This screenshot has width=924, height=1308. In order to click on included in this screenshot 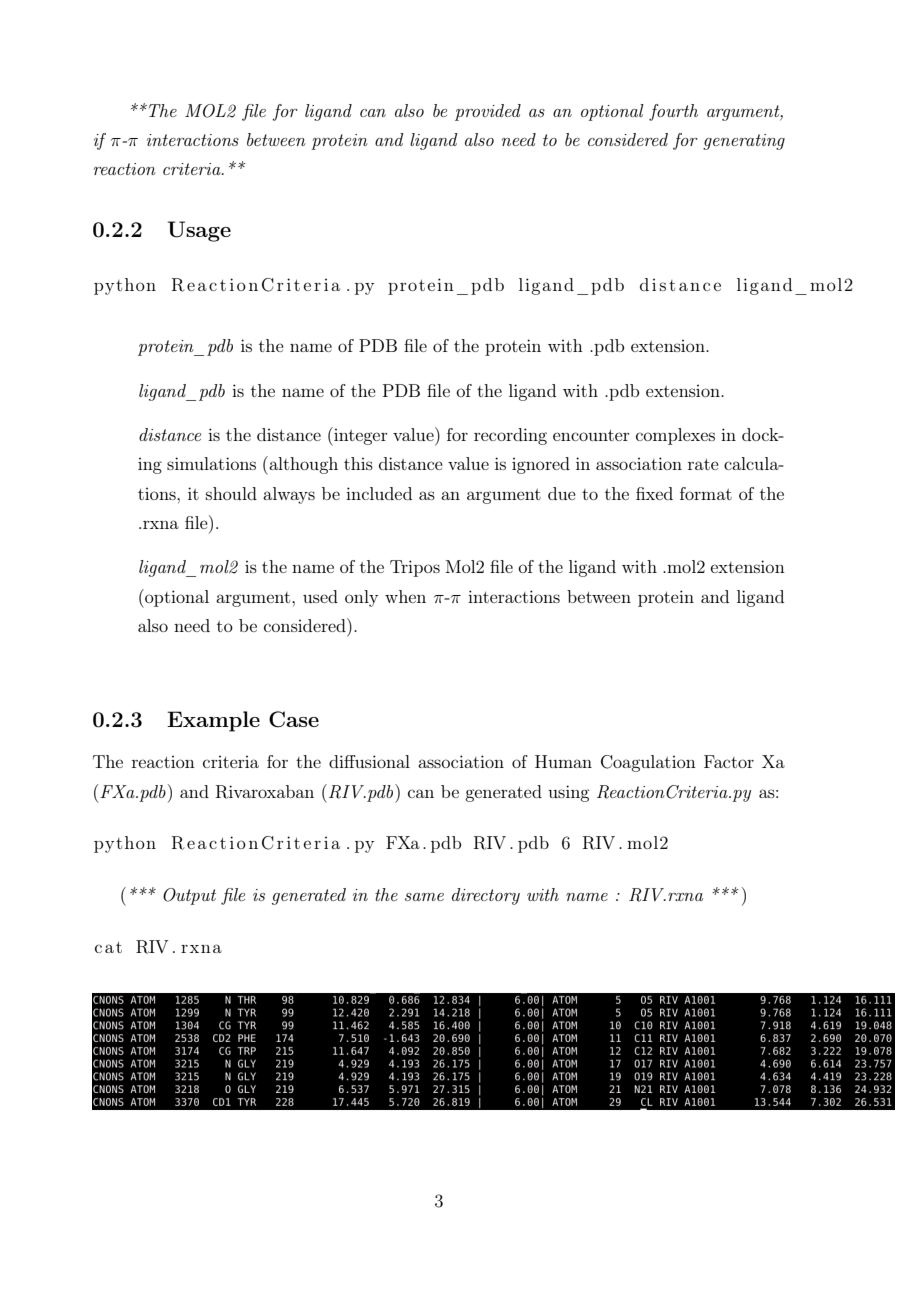, I will do `click(379, 493)`.
